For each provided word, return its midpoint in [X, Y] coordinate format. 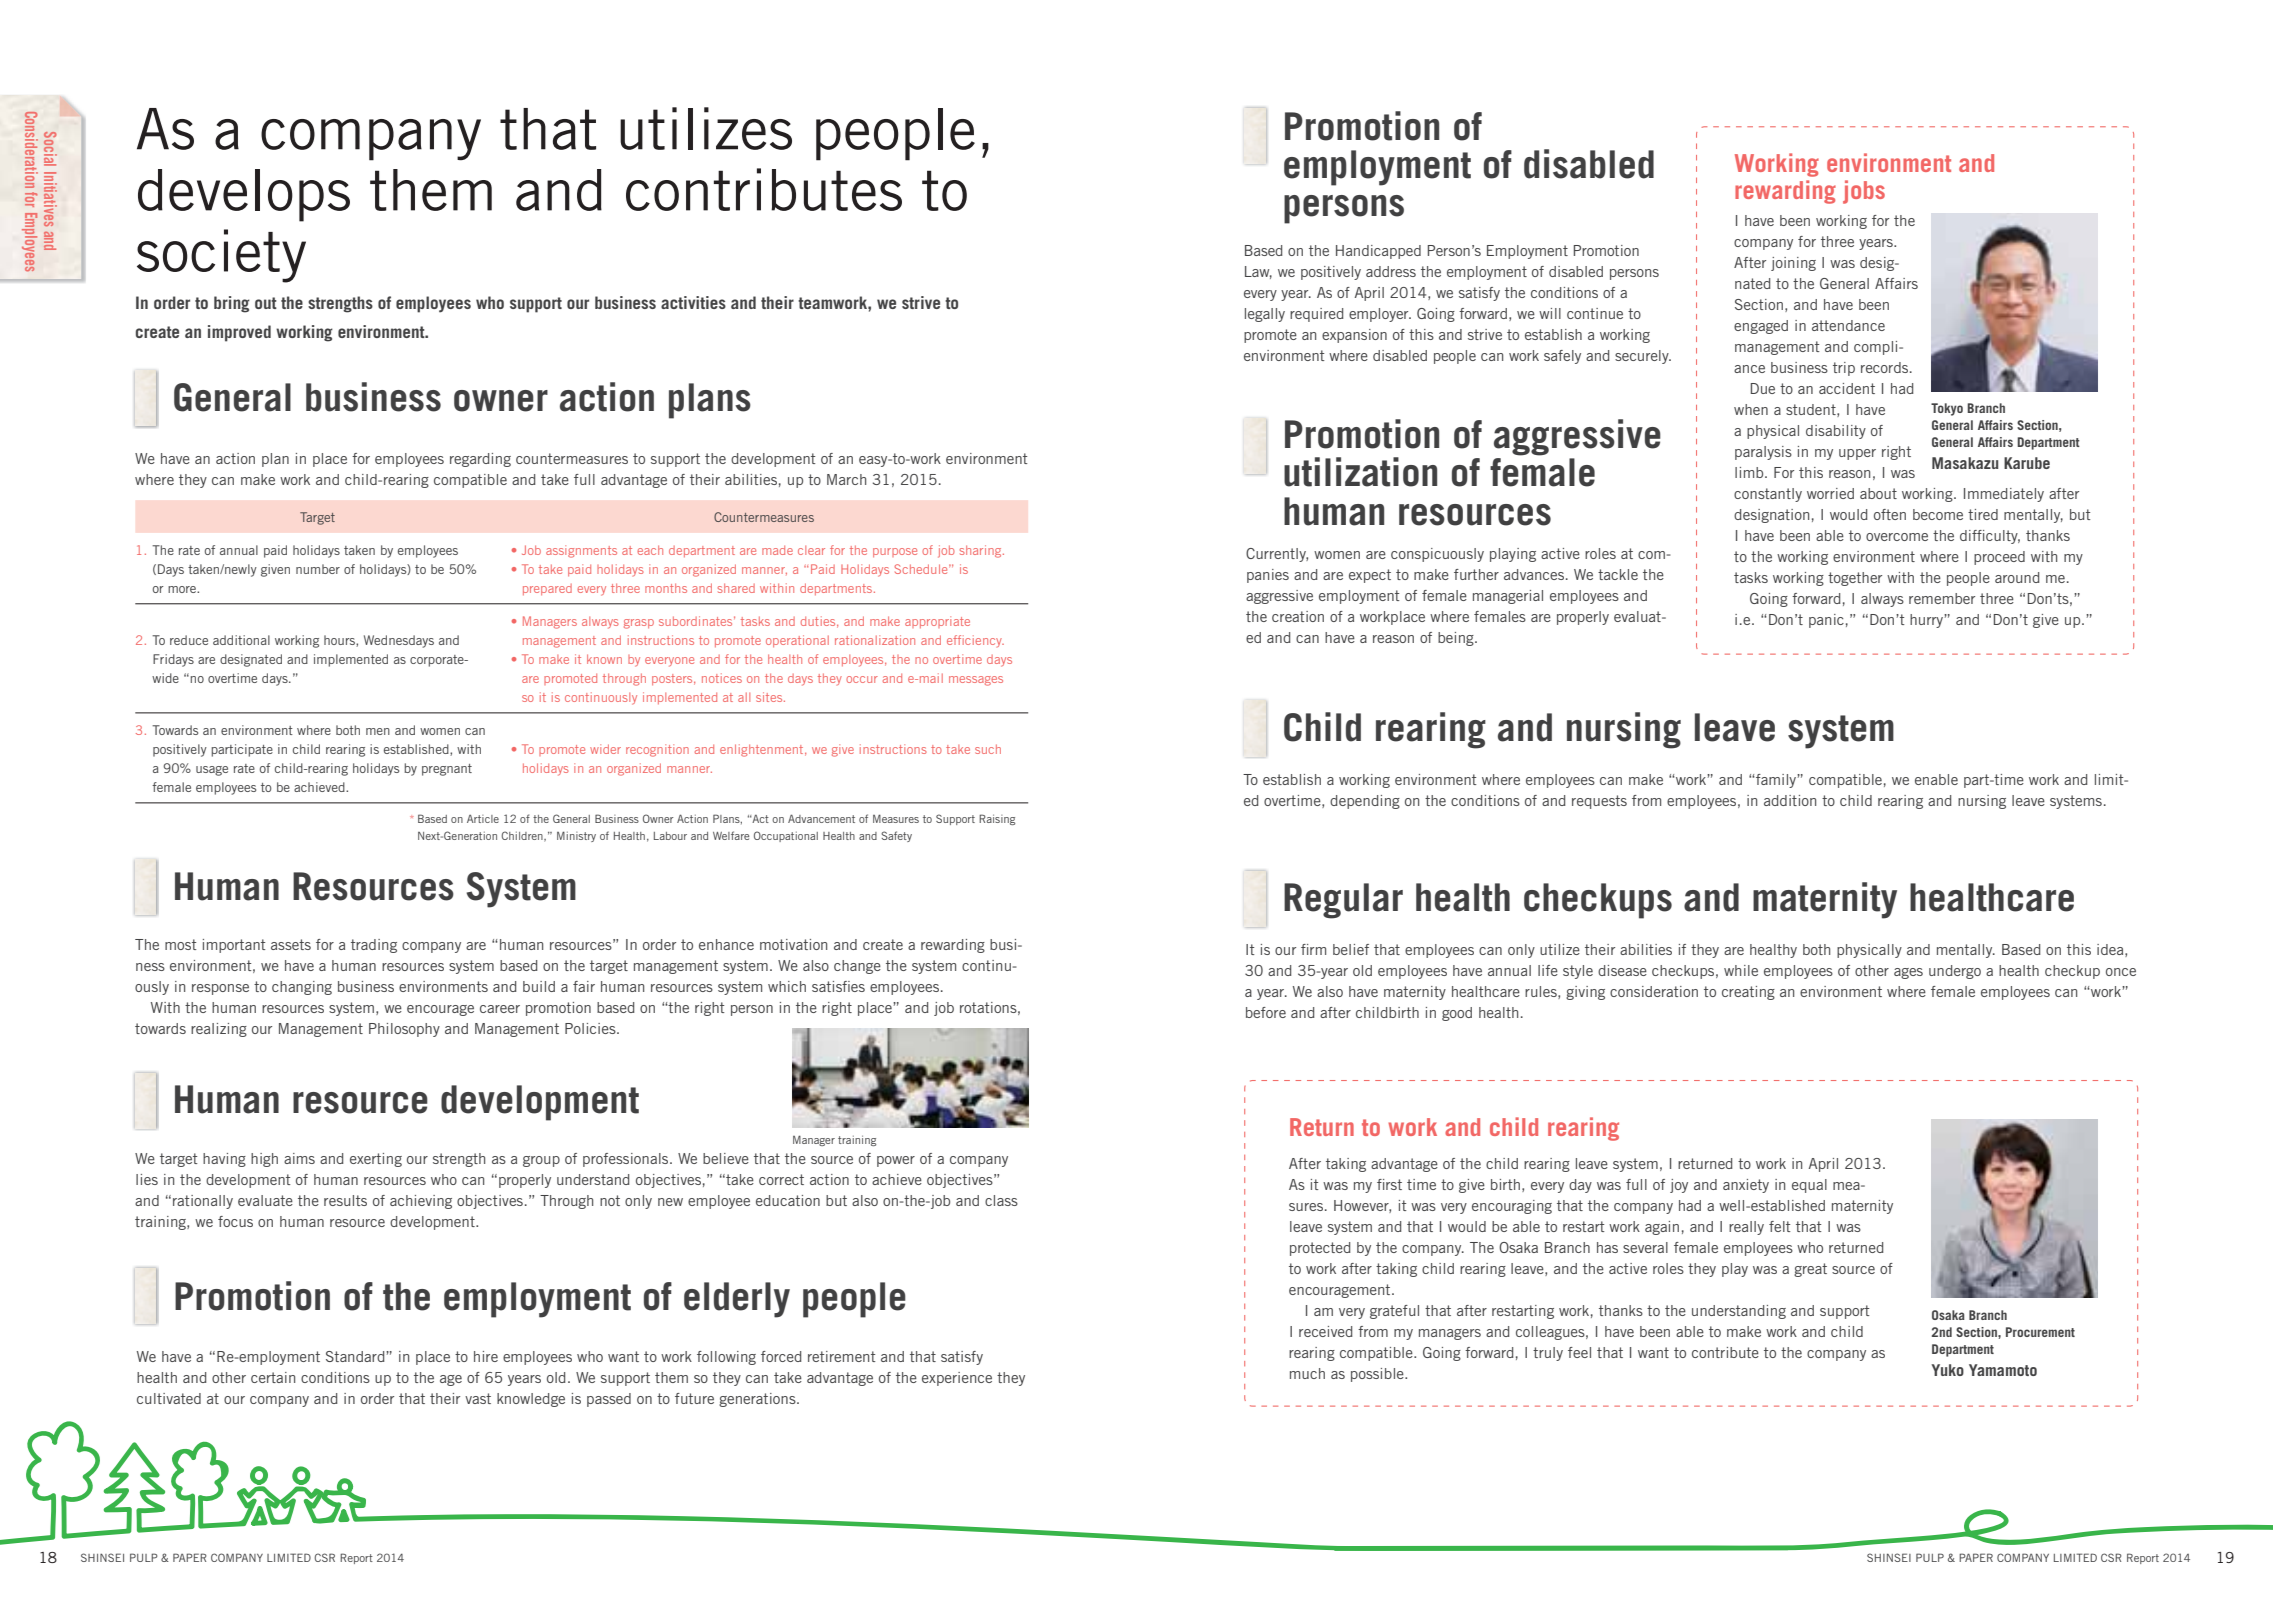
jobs [1864, 192]
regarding [480, 460]
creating [1748, 993]
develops [244, 195]
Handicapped [1378, 252]
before [1266, 1012]
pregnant [447, 770]
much [1307, 1373]
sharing [982, 551]
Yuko [1947, 1370]
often [1890, 514]
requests [1599, 802]
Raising [997, 819]
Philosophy [404, 1030]
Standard [356, 1356]
